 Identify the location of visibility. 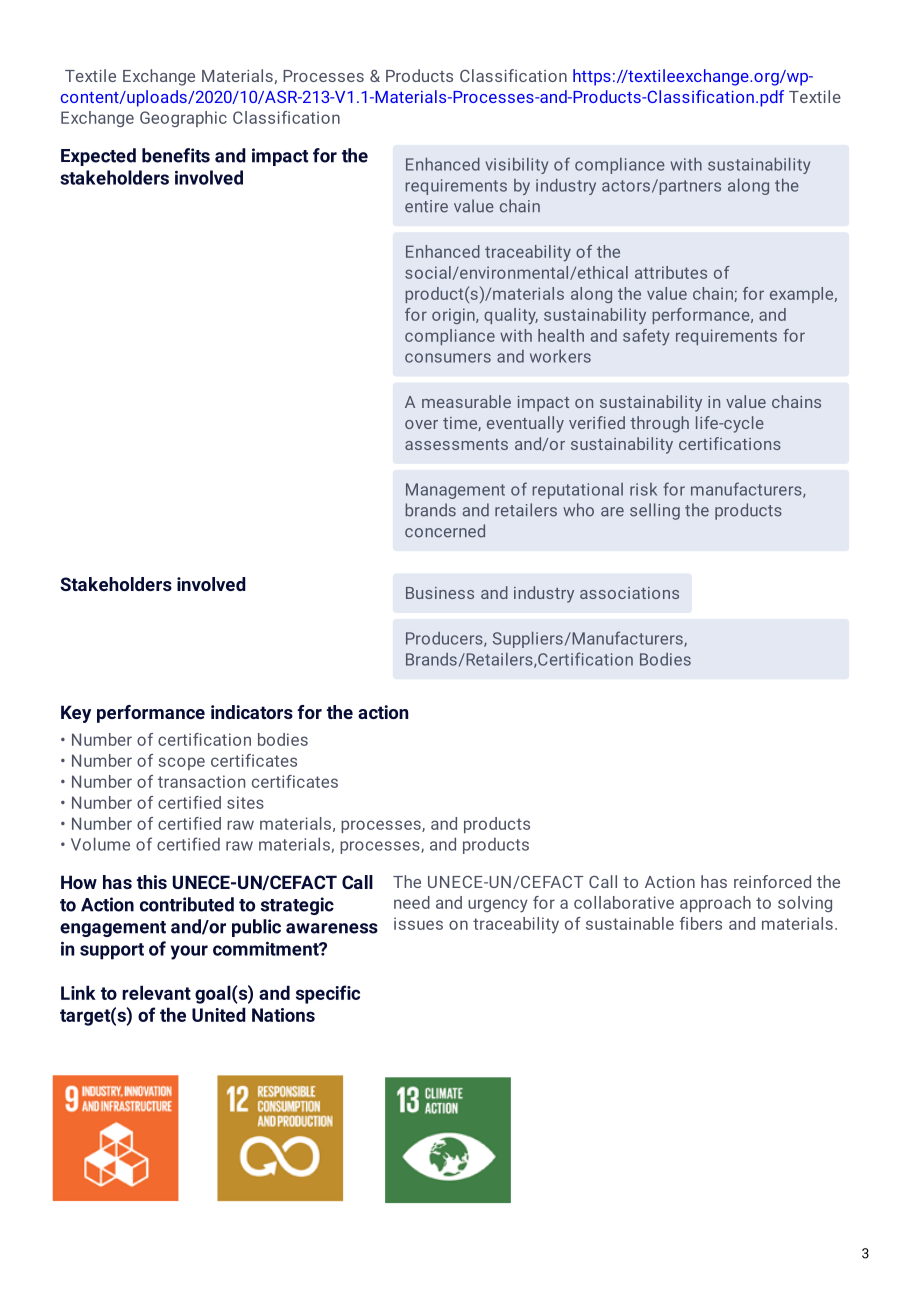
(516, 166).
